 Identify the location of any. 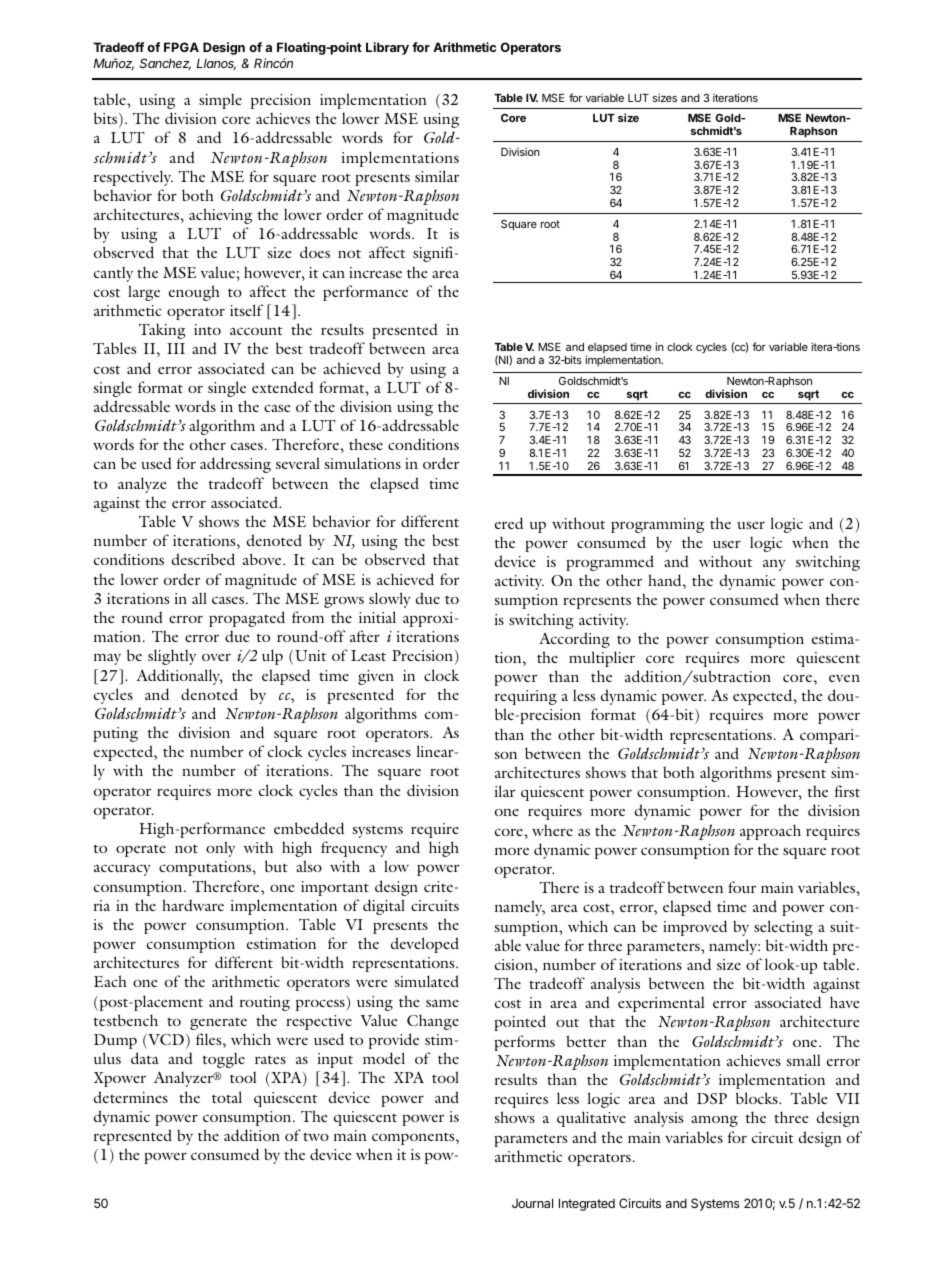
(774, 565).
